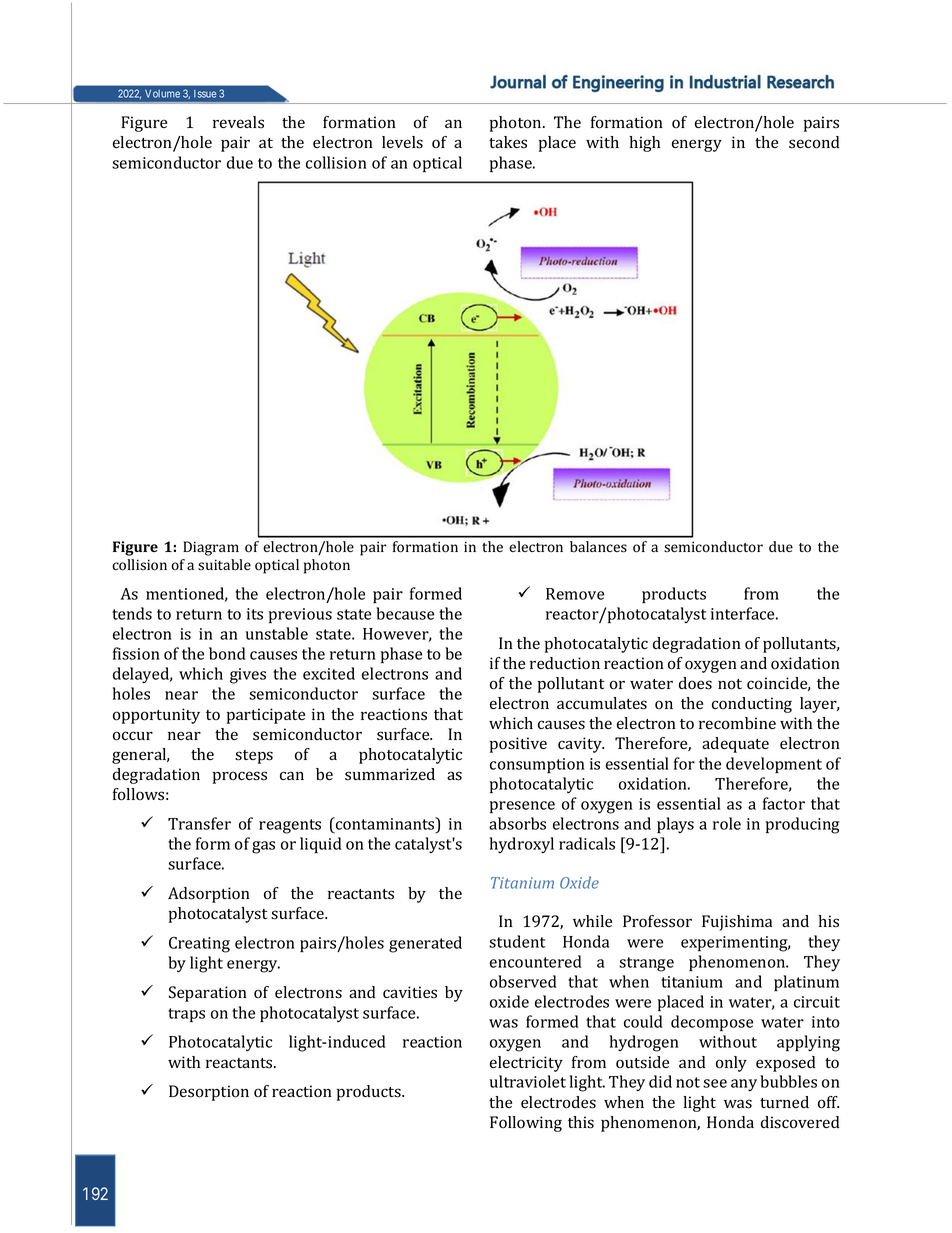 Image resolution: width=952 pixels, height=1233 pixels. Describe the element at coordinates (209, 1093) in the screenshot. I see `Desorption` at that location.
